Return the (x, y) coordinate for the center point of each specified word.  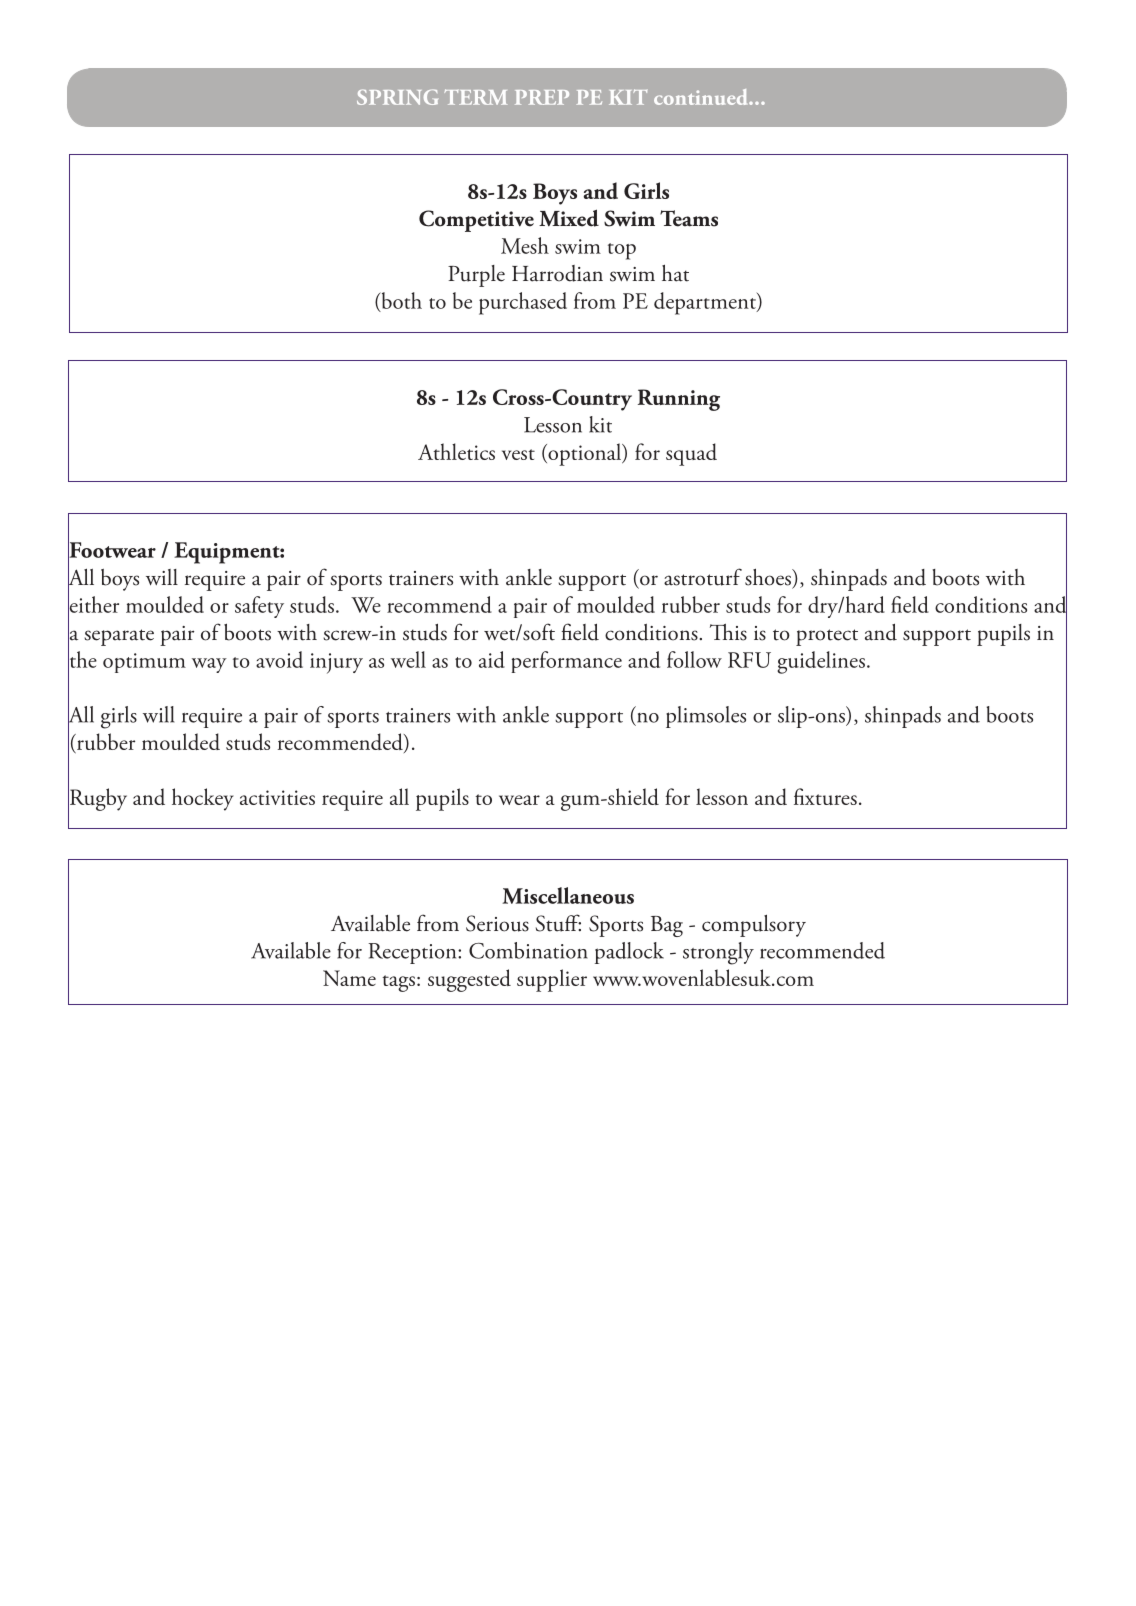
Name (349, 978)
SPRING (397, 97)
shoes (769, 577)
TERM (475, 97)
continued (702, 97)
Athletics (456, 451)
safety (259, 607)
